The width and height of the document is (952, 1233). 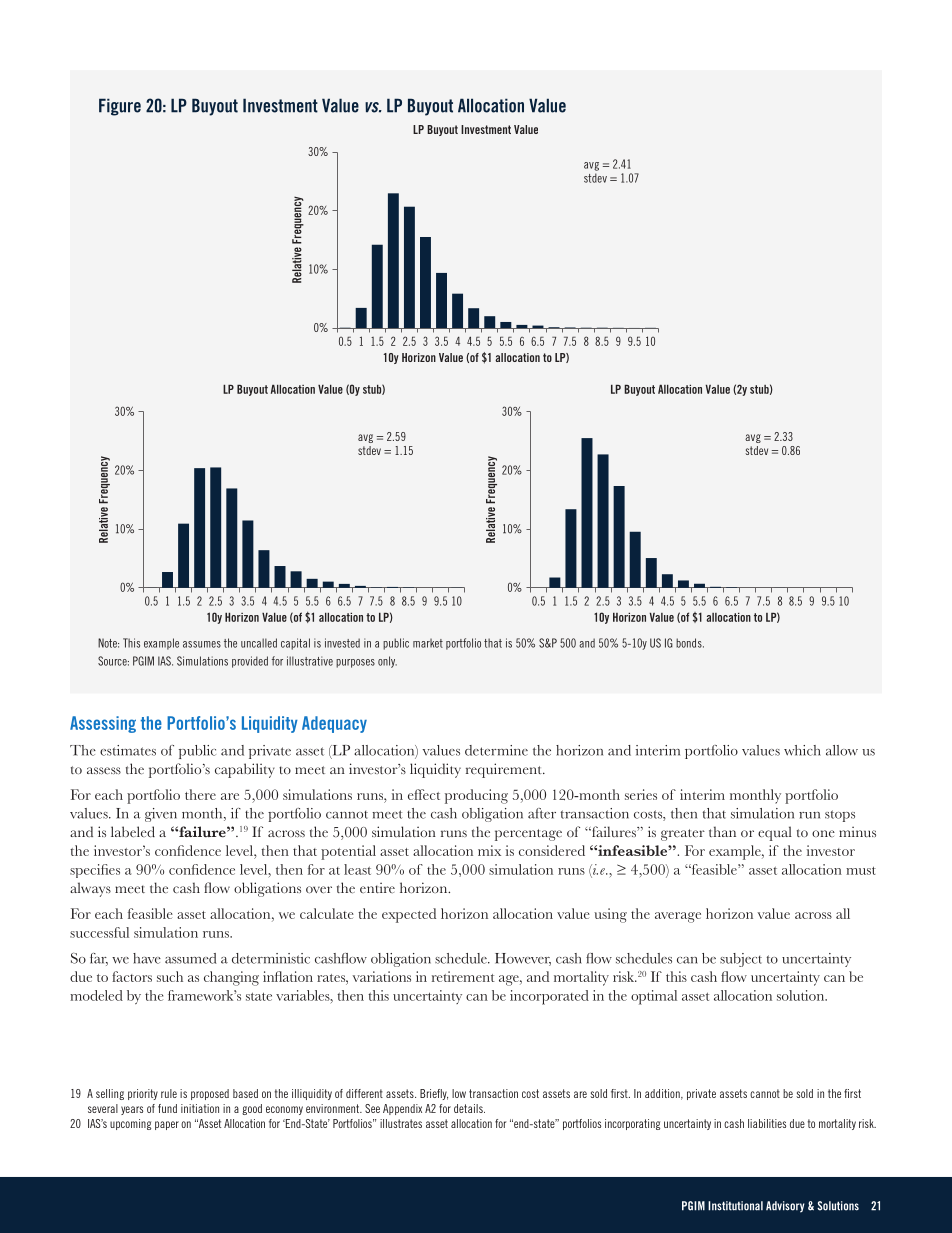 I want to click on market, so click(x=428, y=643).
